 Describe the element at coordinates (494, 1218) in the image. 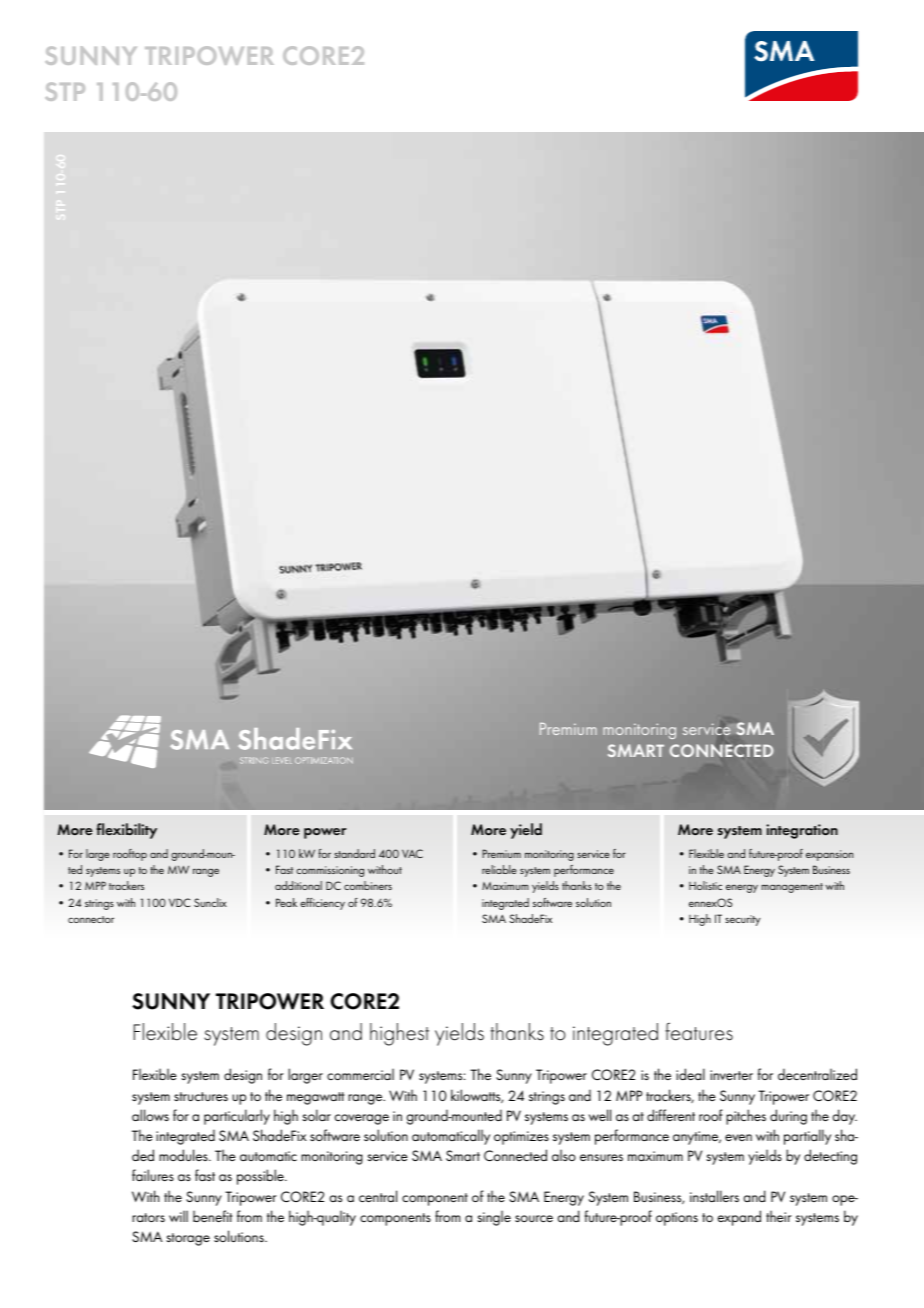

I see `single` at that location.
